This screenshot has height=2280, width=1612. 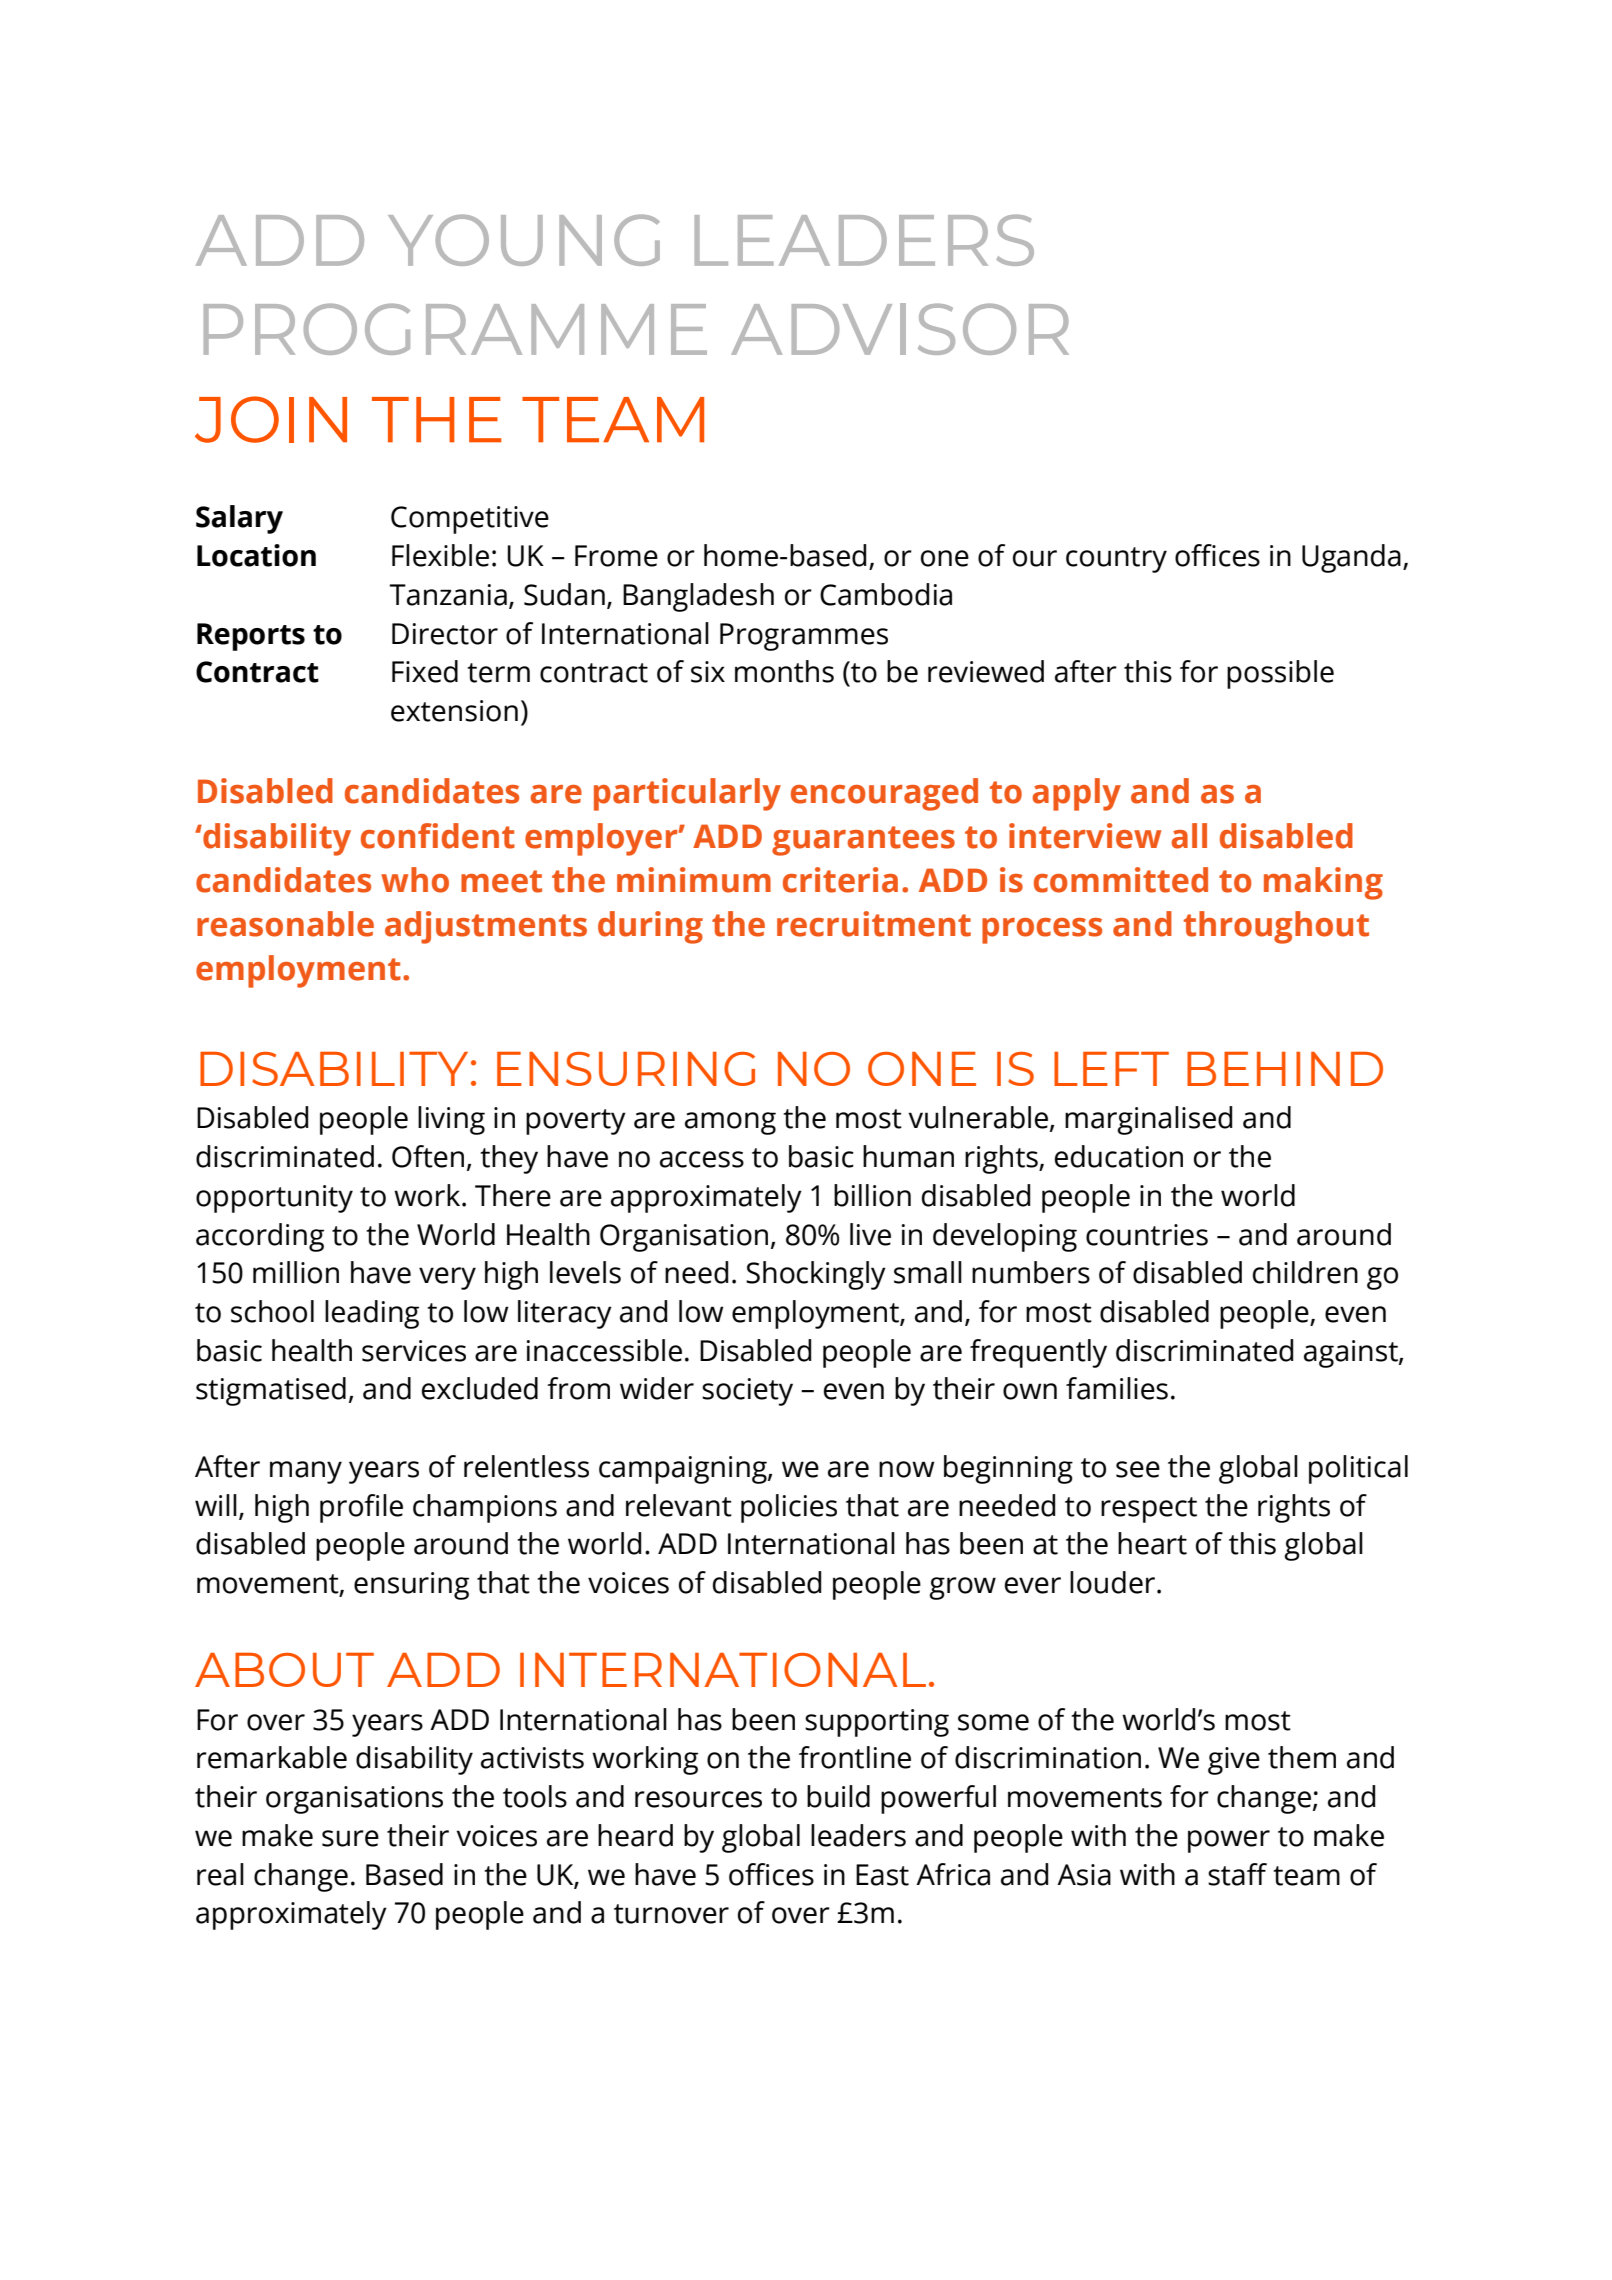 What do you see at coordinates (451, 1120) in the screenshot?
I see `living` at bounding box center [451, 1120].
